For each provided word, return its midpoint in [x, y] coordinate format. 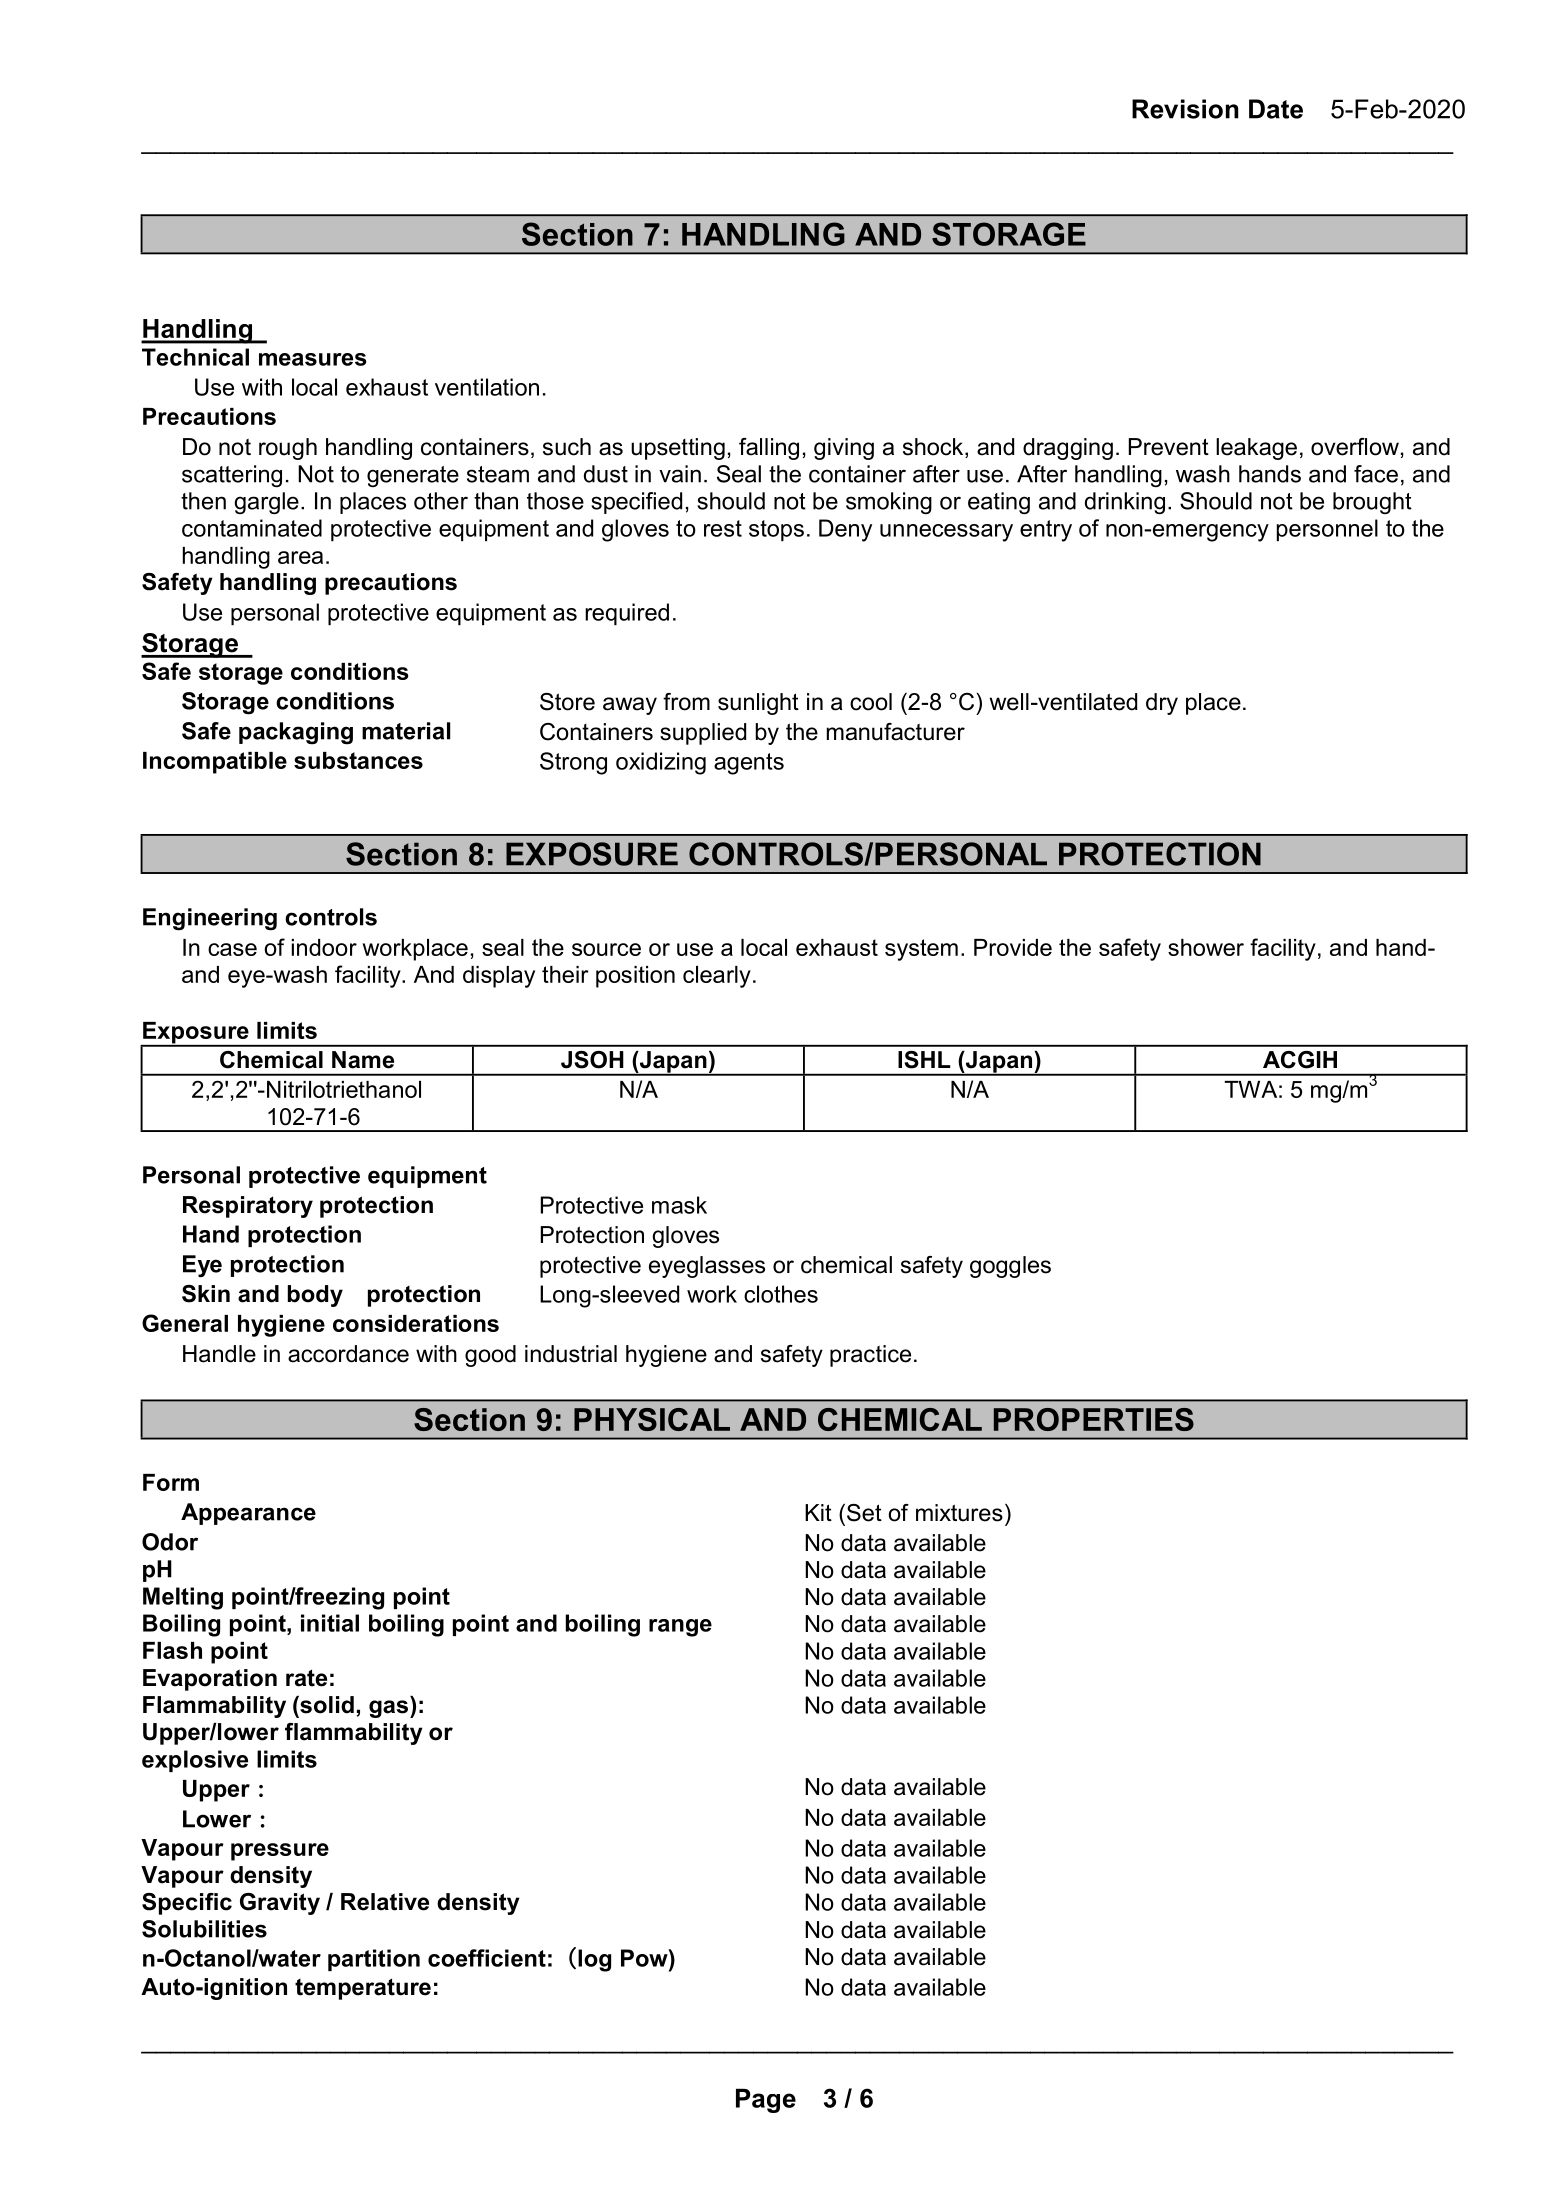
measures [313, 359]
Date [1276, 109]
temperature [363, 1989]
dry [1162, 704]
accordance [348, 1354]
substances [358, 760]
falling [769, 449]
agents [749, 764]
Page [766, 2100]
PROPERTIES [1094, 1419]
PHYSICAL [652, 1419]
